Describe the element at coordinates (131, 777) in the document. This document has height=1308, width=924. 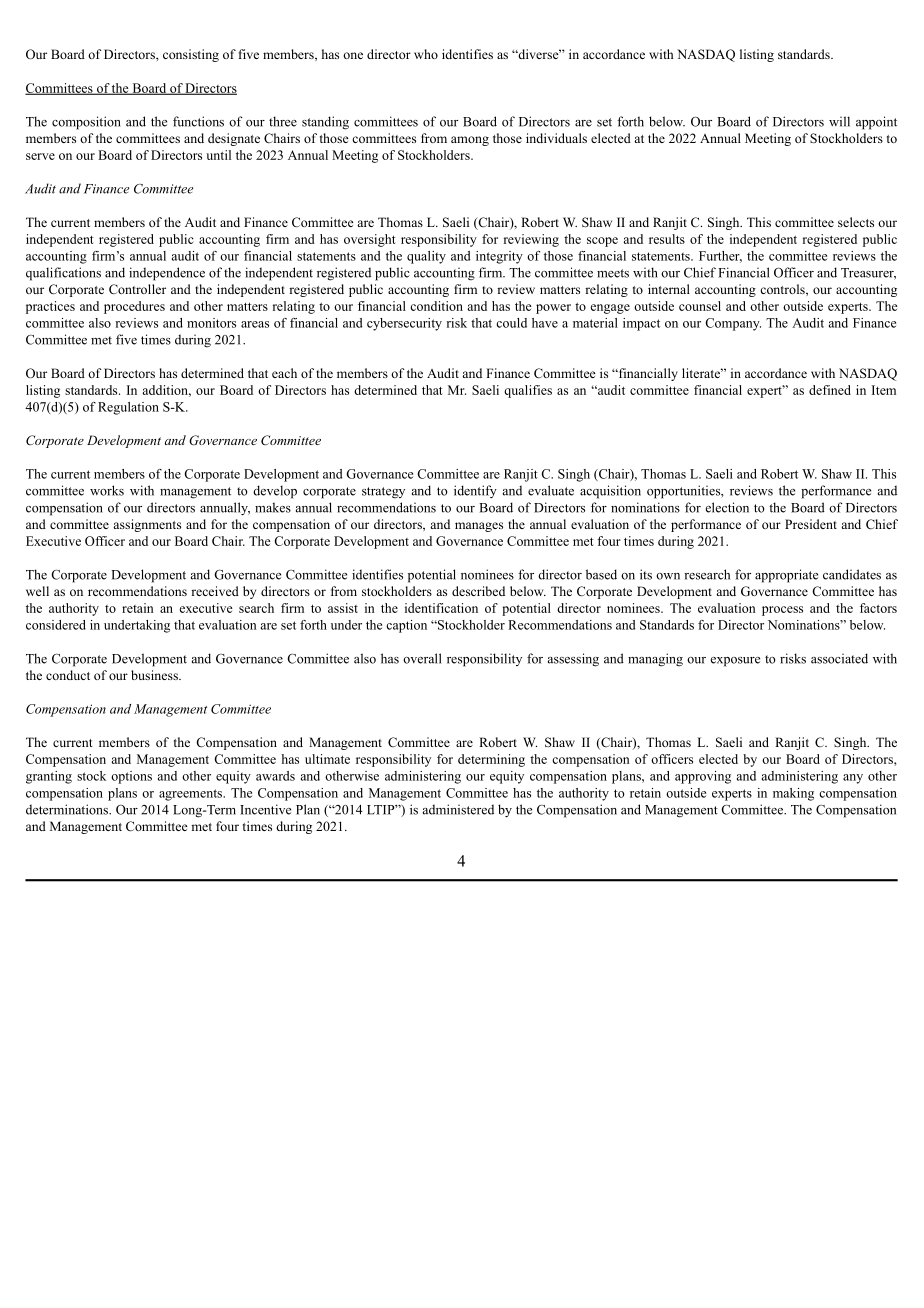
I see `options` at that location.
